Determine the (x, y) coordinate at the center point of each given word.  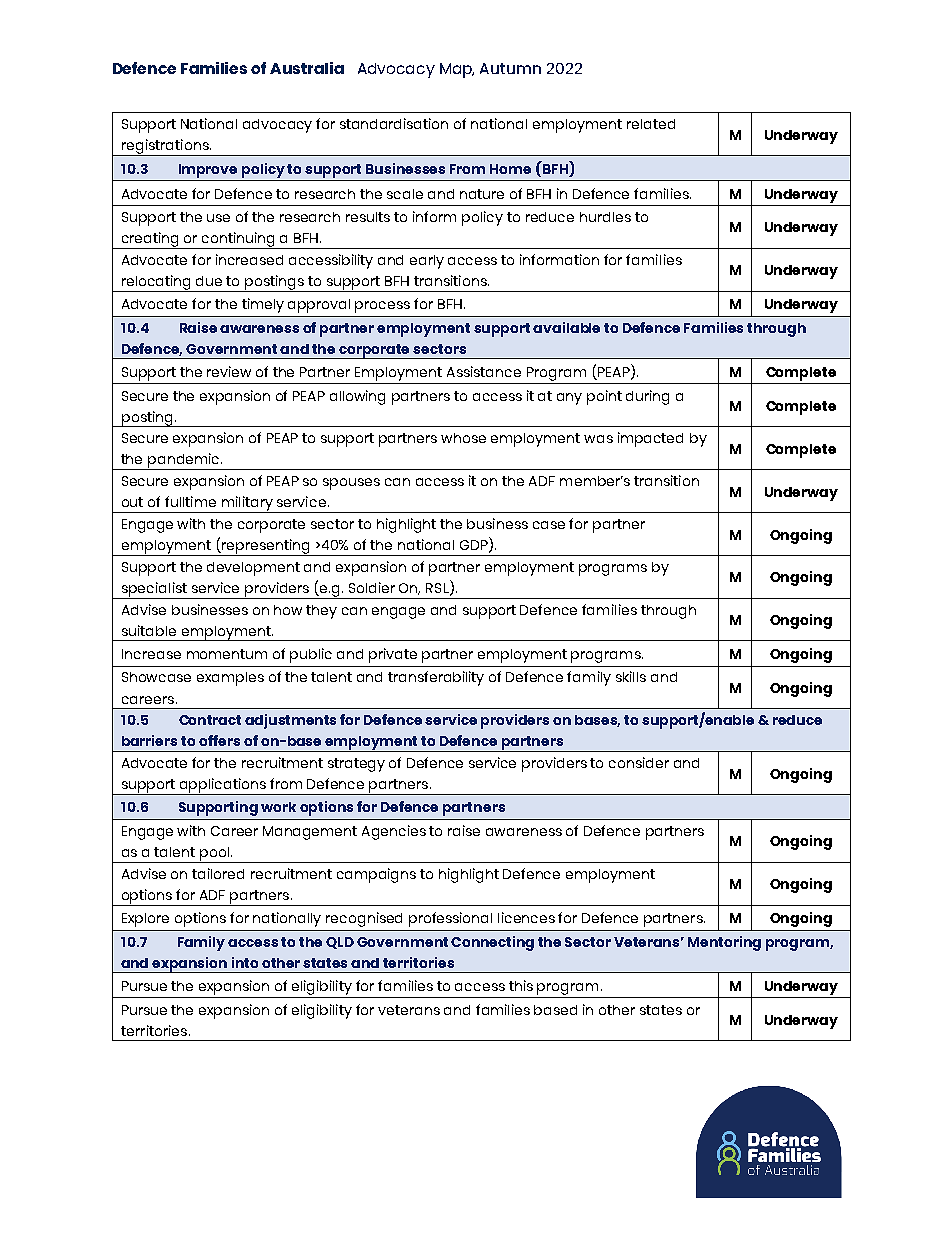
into (245, 962)
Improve (208, 171)
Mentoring (724, 943)
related (651, 124)
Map (457, 70)
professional (450, 919)
